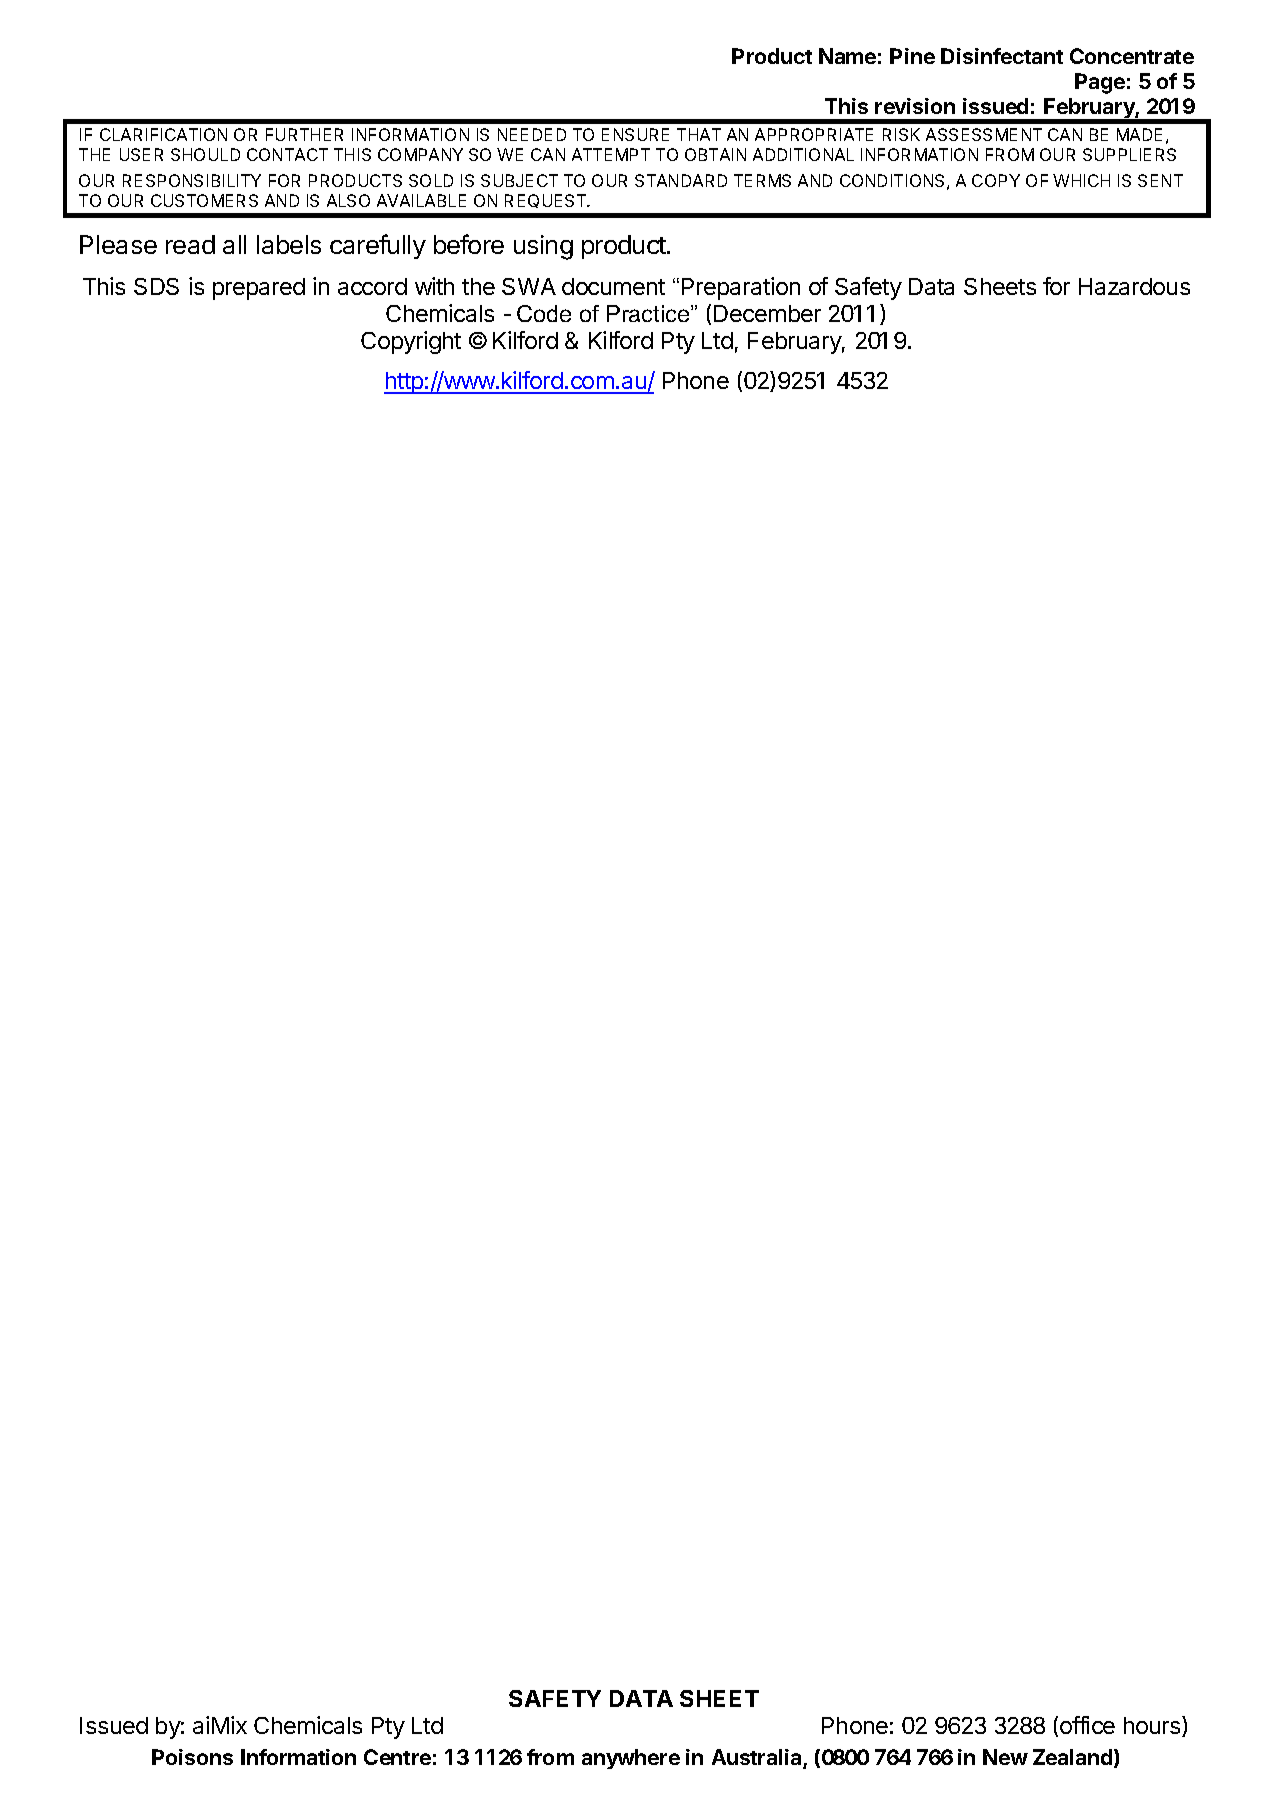  Describe the element at coordinates (205, 154) in the screenshot. I see `SHOULD` at that location.
